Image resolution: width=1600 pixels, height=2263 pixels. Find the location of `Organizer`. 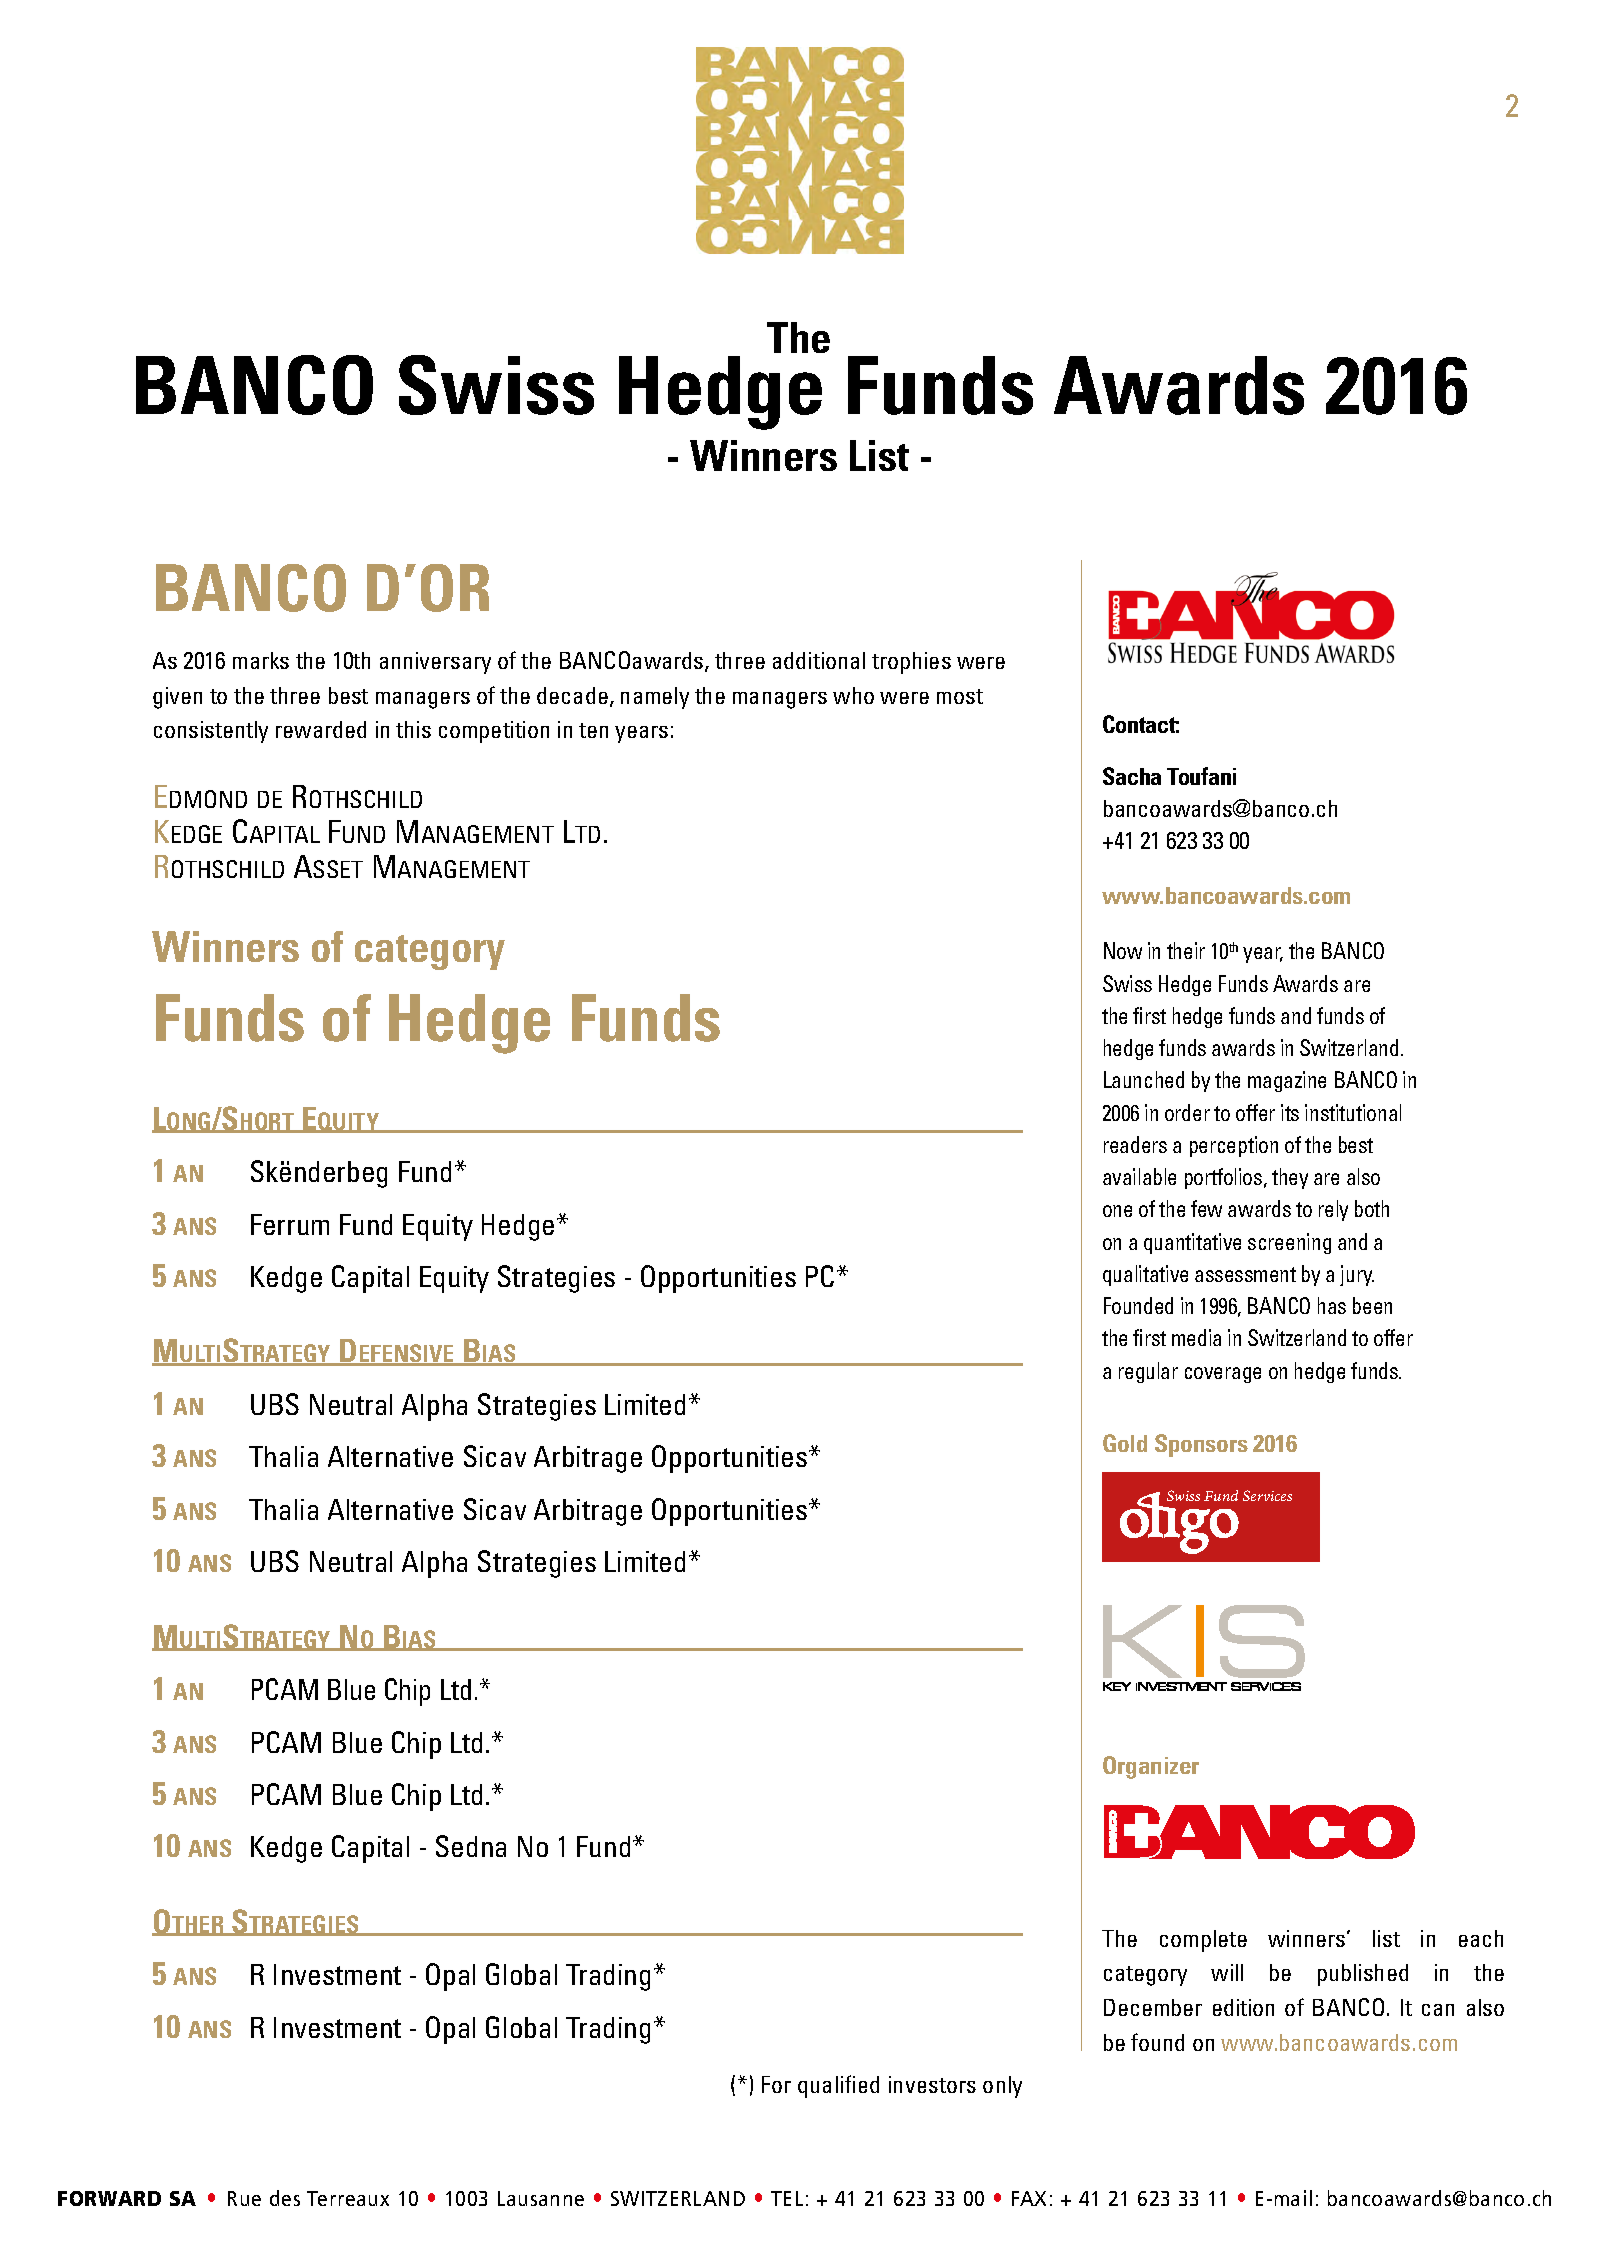

Organizer is located at coordinates (1151, 1767).
